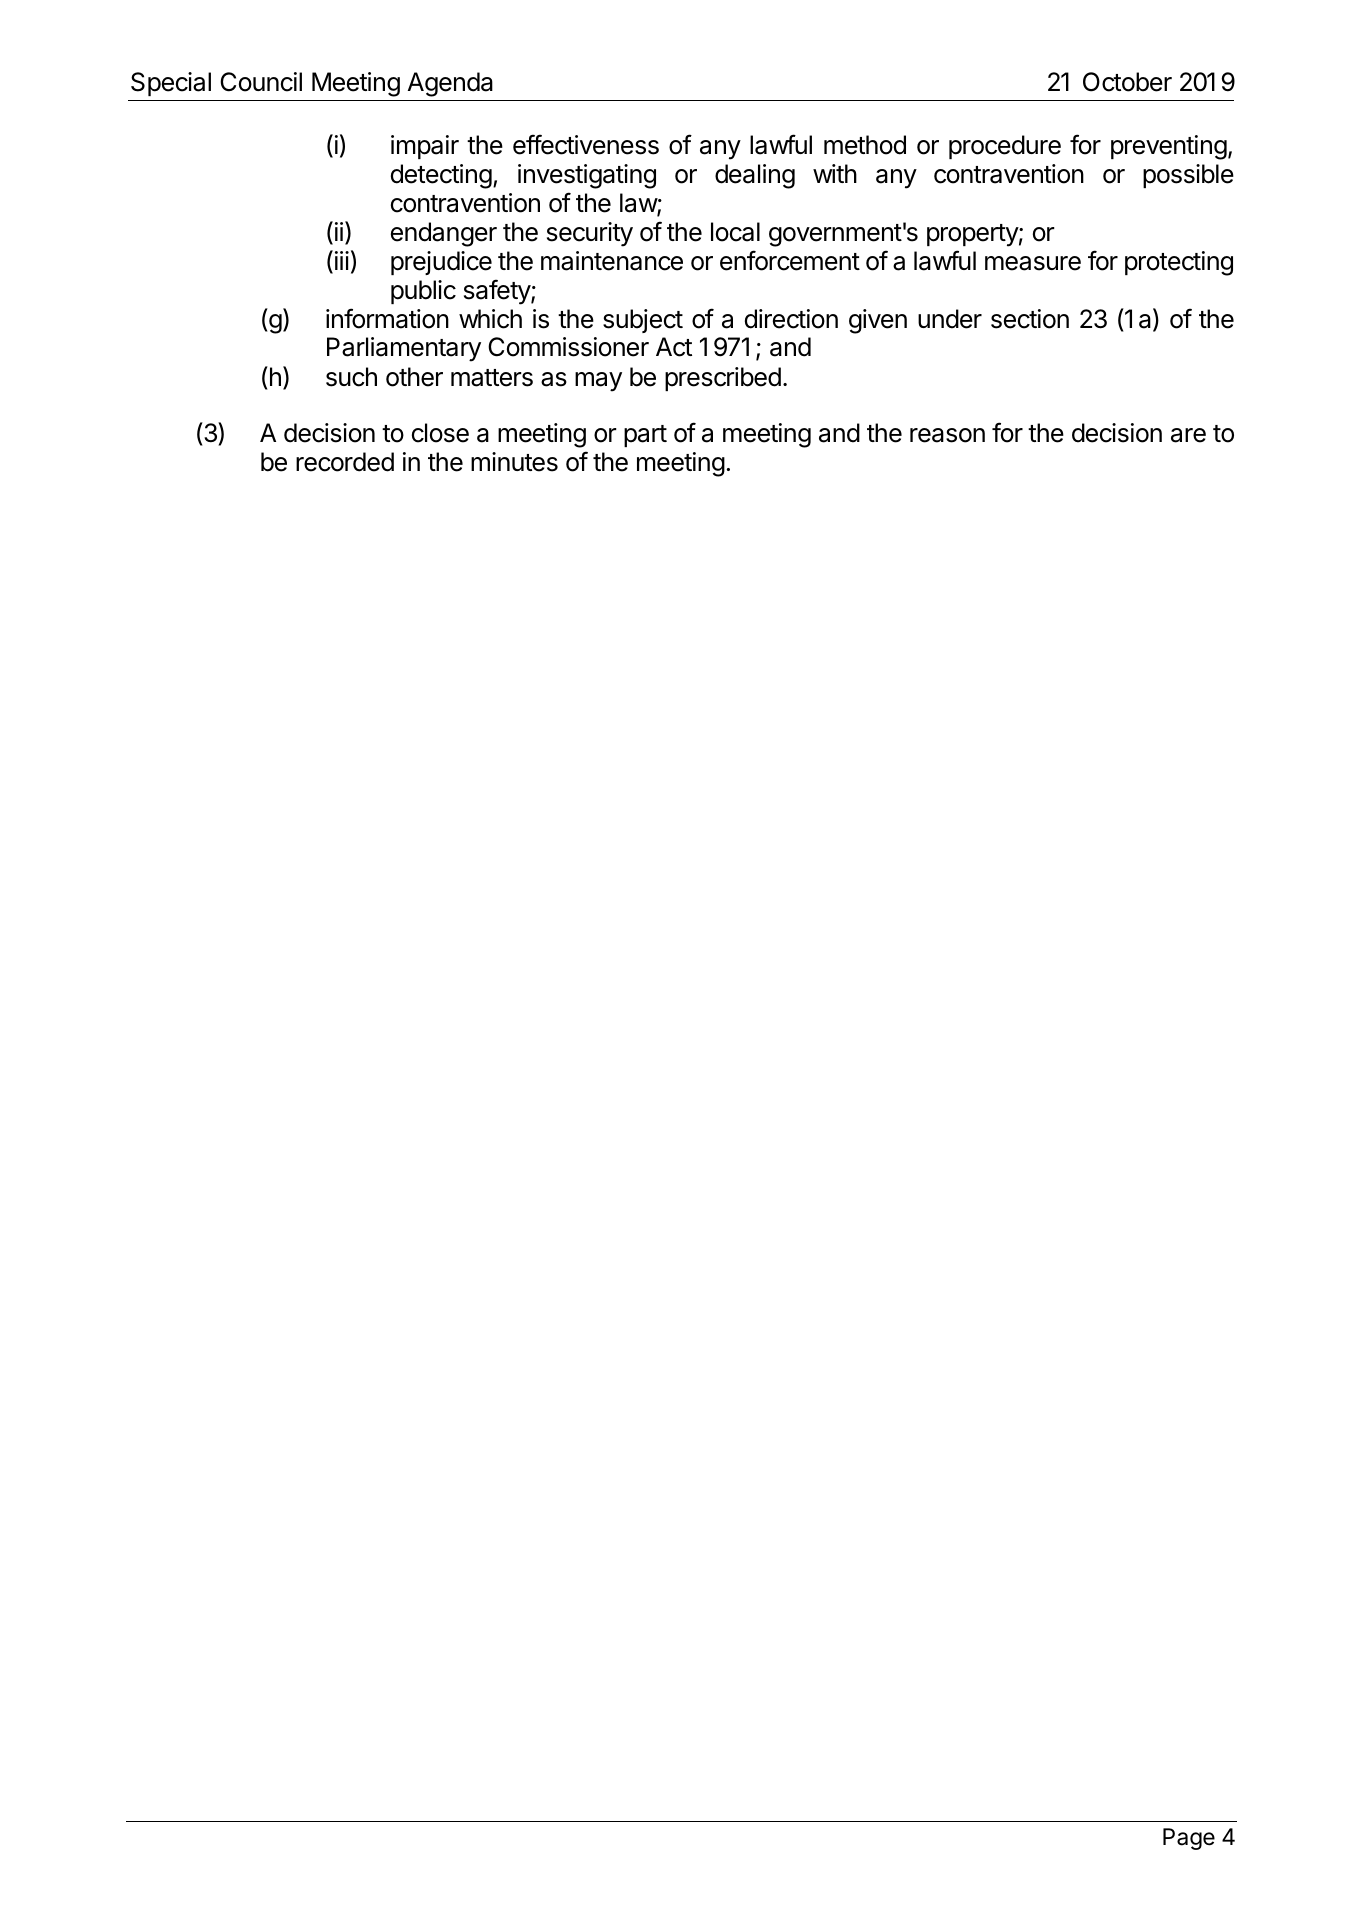  What do you see at coordinates (598, 382) in the screenshot?
I see `may` at bounding box center [598, 382].
